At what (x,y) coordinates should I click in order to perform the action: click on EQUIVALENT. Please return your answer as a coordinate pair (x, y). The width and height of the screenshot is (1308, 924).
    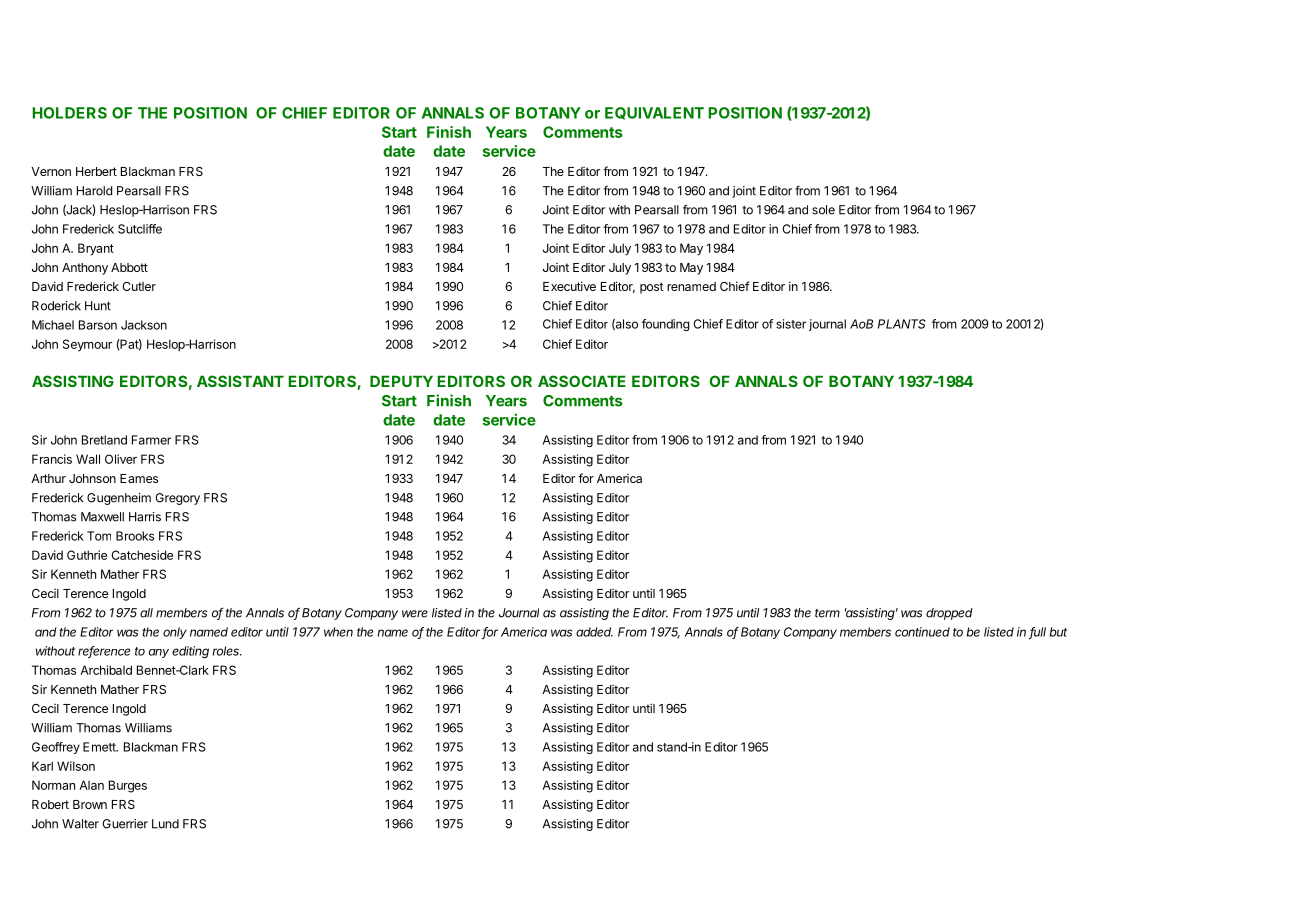
    Looking at the image, I should click on (654, 113).
